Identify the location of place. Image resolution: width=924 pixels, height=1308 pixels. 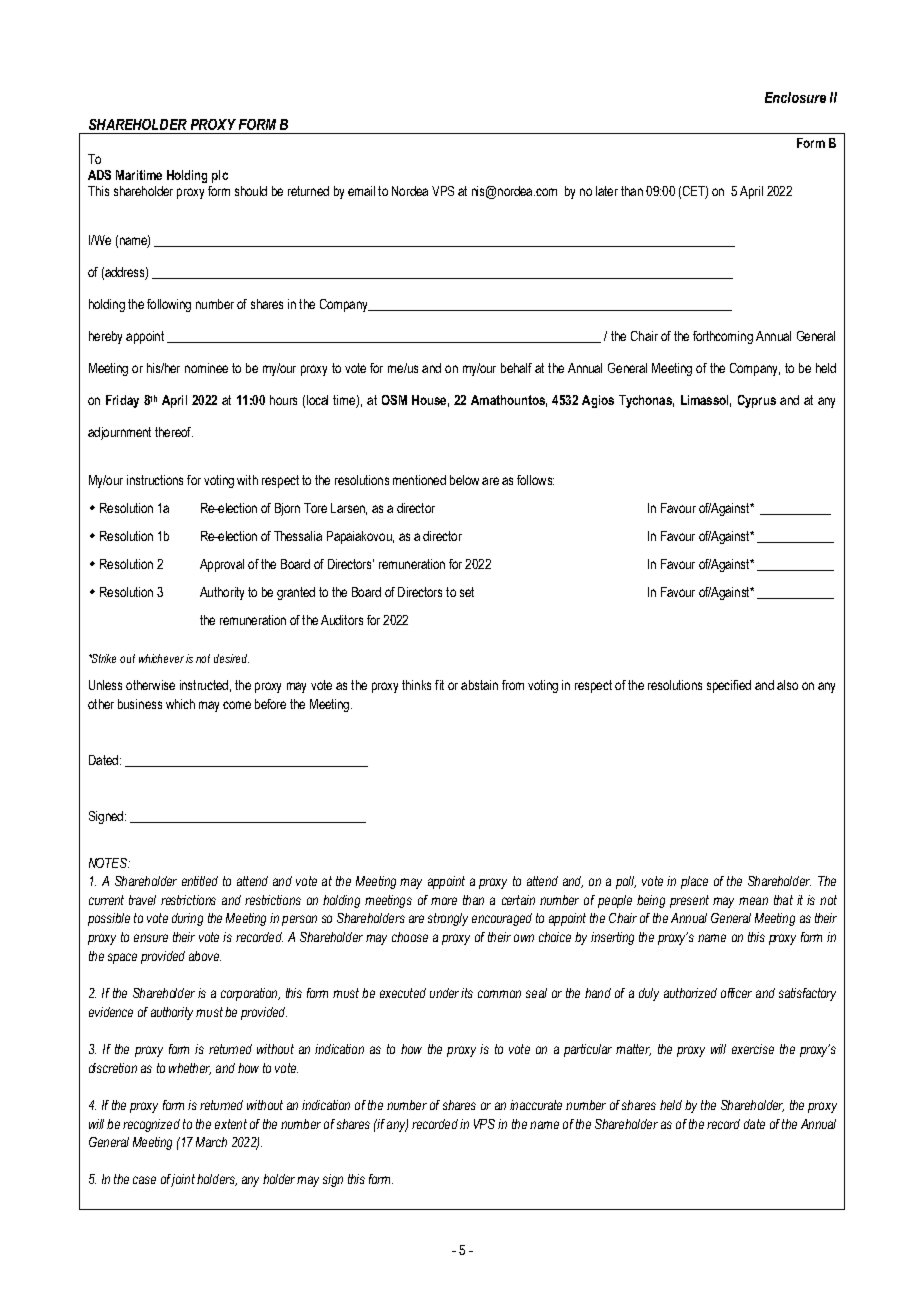
(694, 882).
